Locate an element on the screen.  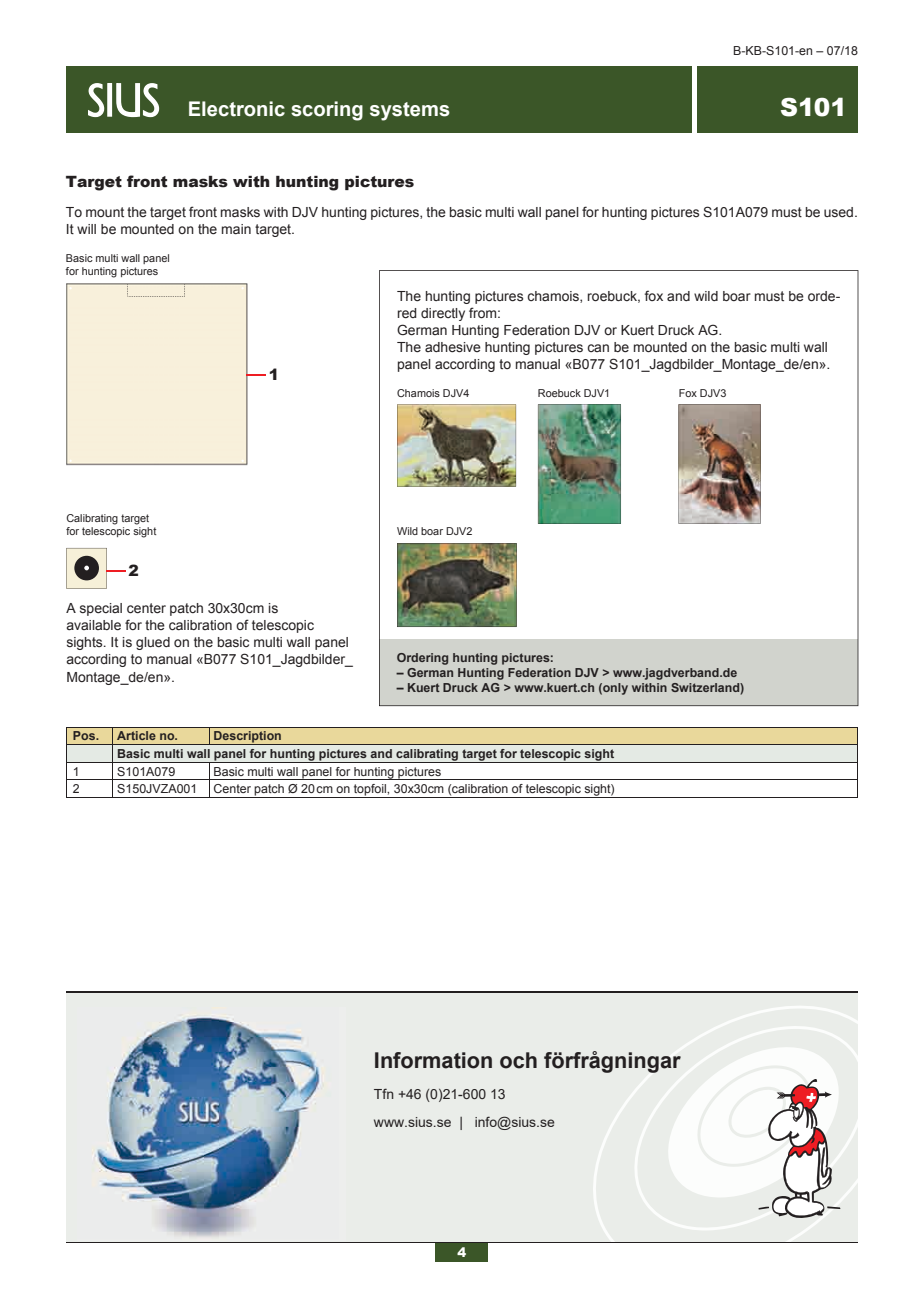
can is located at coordinates (598, 348).
